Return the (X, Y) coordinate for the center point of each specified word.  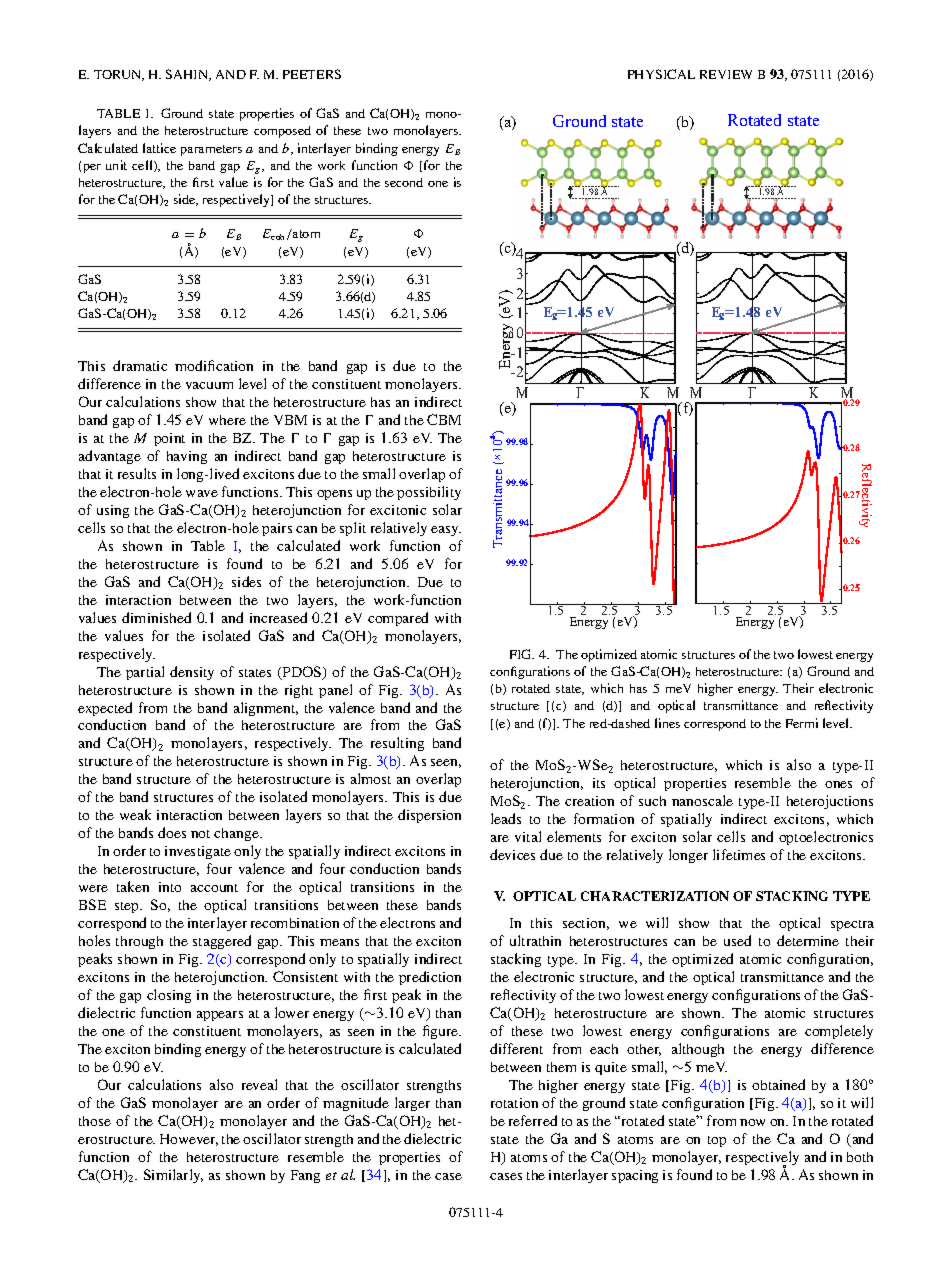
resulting (397, 744)
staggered (222, 942)
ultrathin (535, 940)
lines (667, 723)
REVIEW (726, 74)
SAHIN (188, 75)
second (404, 182)
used (737, 940)
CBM (444, 419)
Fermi (802, 723)
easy (446, 531)
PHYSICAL (661, 74)
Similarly (173, 1176)
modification (214, 365)
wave (202, 493)
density (192, 673)
